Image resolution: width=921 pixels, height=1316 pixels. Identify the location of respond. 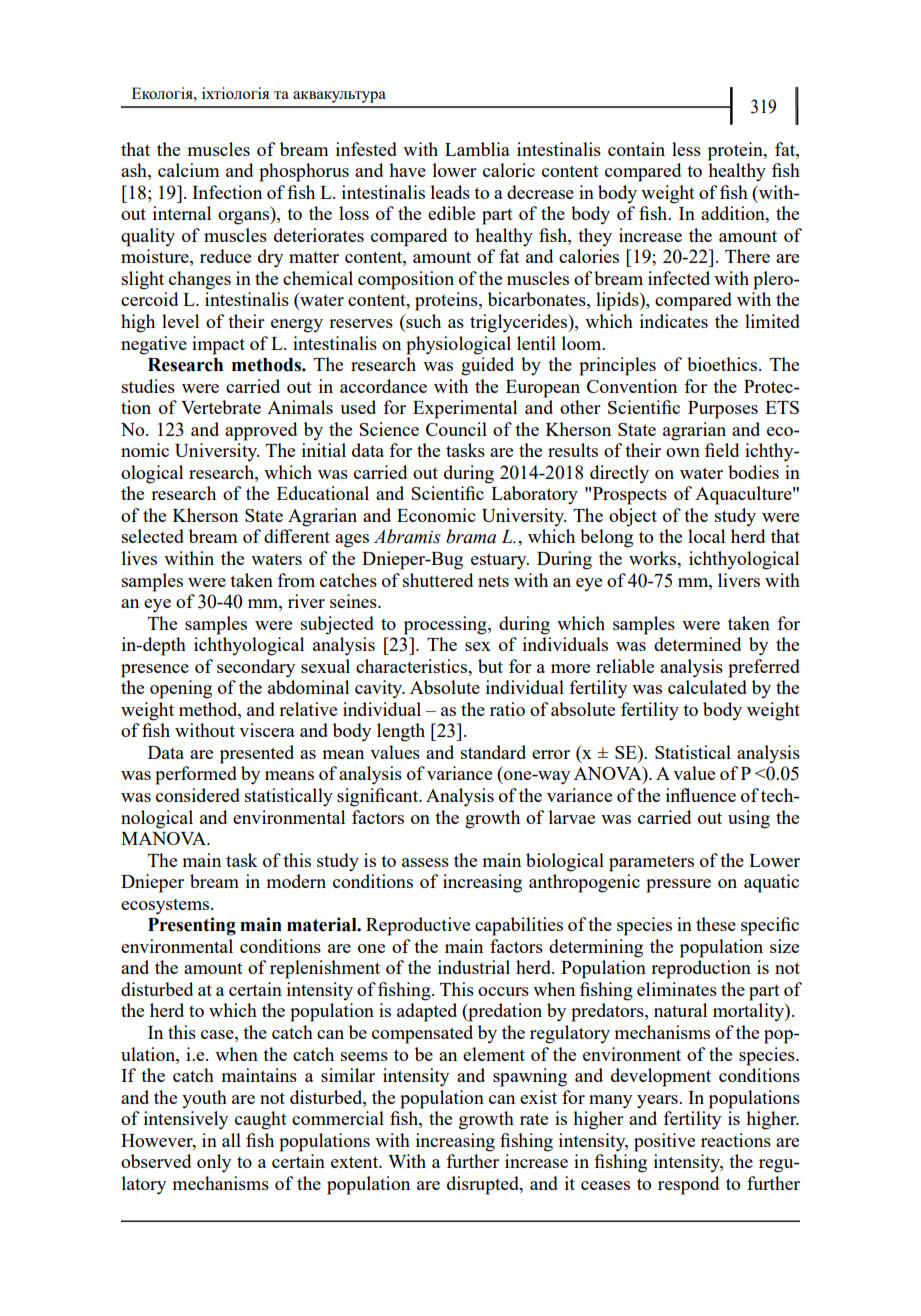
(688, 1185).
